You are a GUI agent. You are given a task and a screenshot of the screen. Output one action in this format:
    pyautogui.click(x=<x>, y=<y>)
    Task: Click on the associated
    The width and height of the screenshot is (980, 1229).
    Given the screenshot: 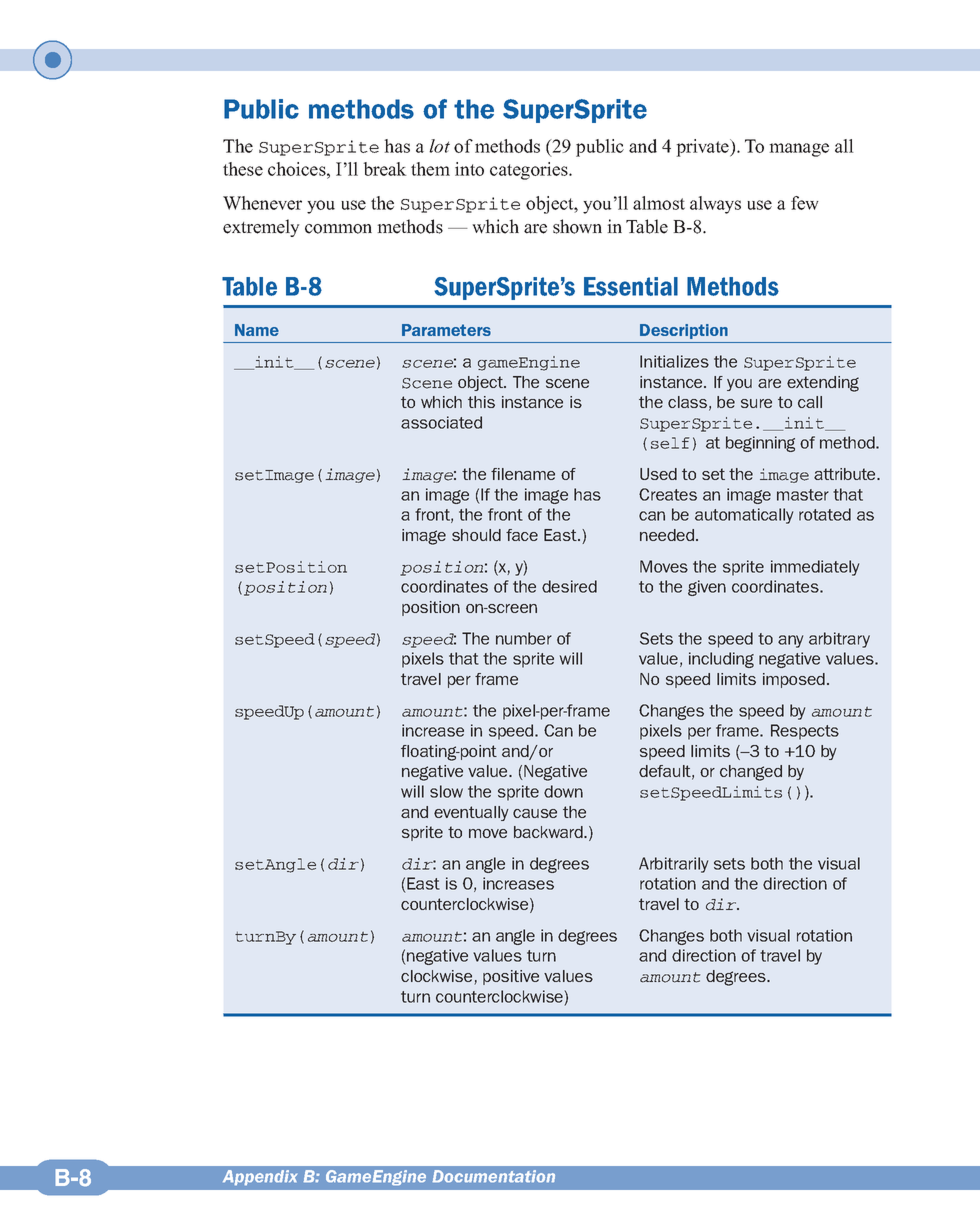 What is the action you would take?
    pyautogui.click(x=441, y=422)
